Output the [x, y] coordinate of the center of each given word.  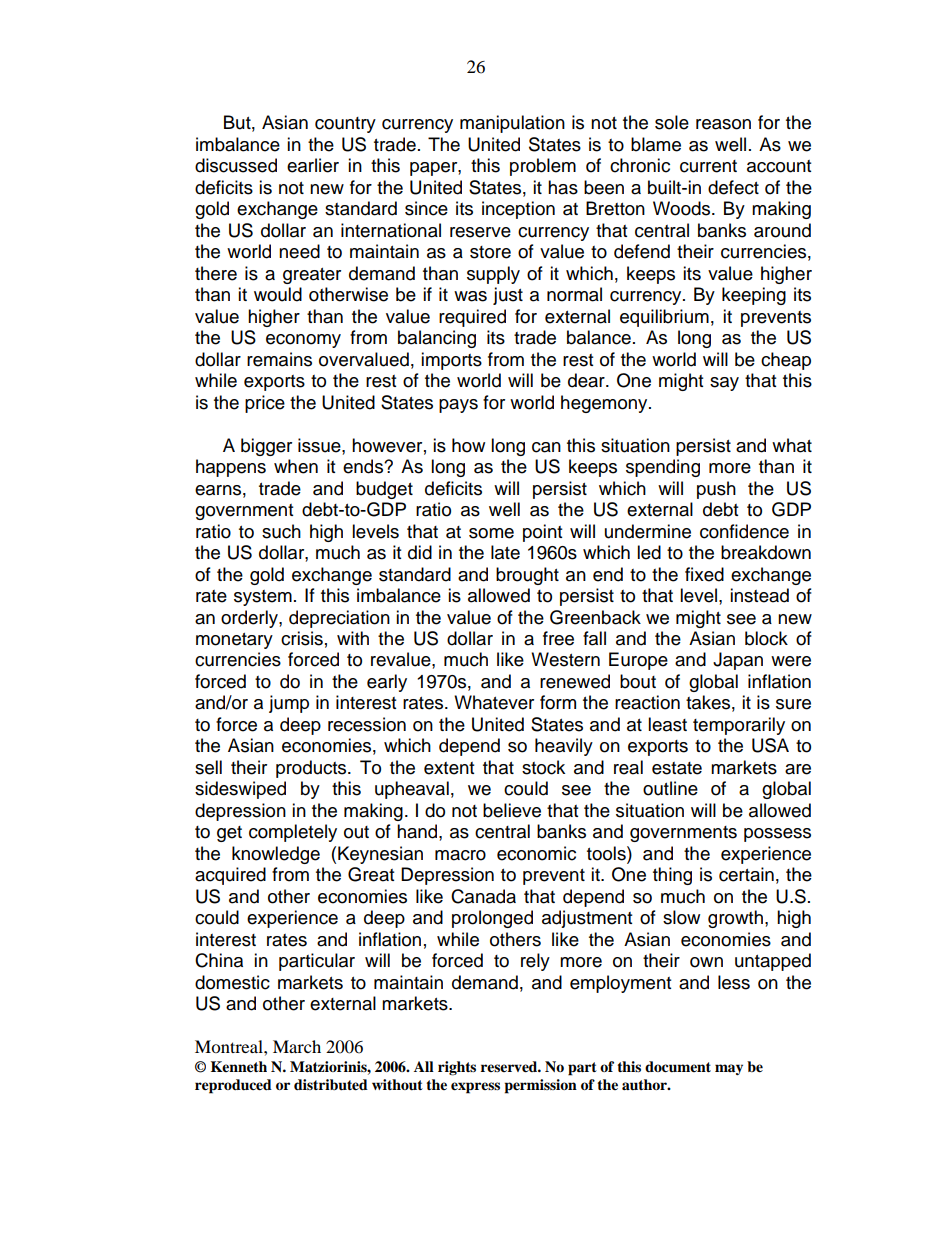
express [475, 1088]
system [263, 598]
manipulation [512, 124]
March [297, 1046]
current [708, 166]
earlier [313, 165]
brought [527, 576]
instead [759, 595]
